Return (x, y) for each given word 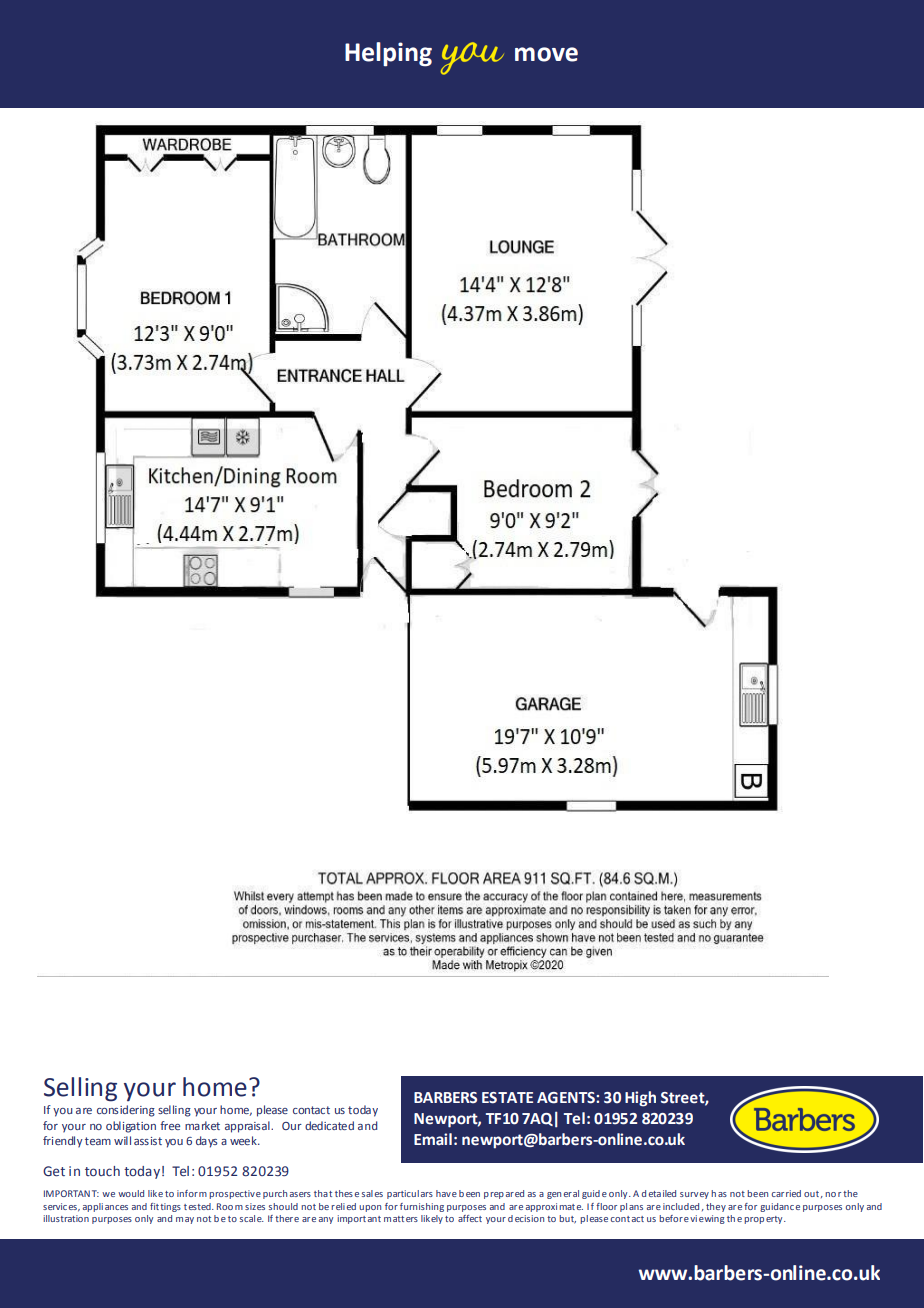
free (170, 1125)
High (640, 1099)
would (131, 1193)
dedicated (329, 1125)
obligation (131, 1127)
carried (786, 1193)
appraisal (248, 1127)
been (757, 1193)
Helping (388, 54)
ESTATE (507, 1098)
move (546, 54)
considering (126, 1111)
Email (433, 1139)
